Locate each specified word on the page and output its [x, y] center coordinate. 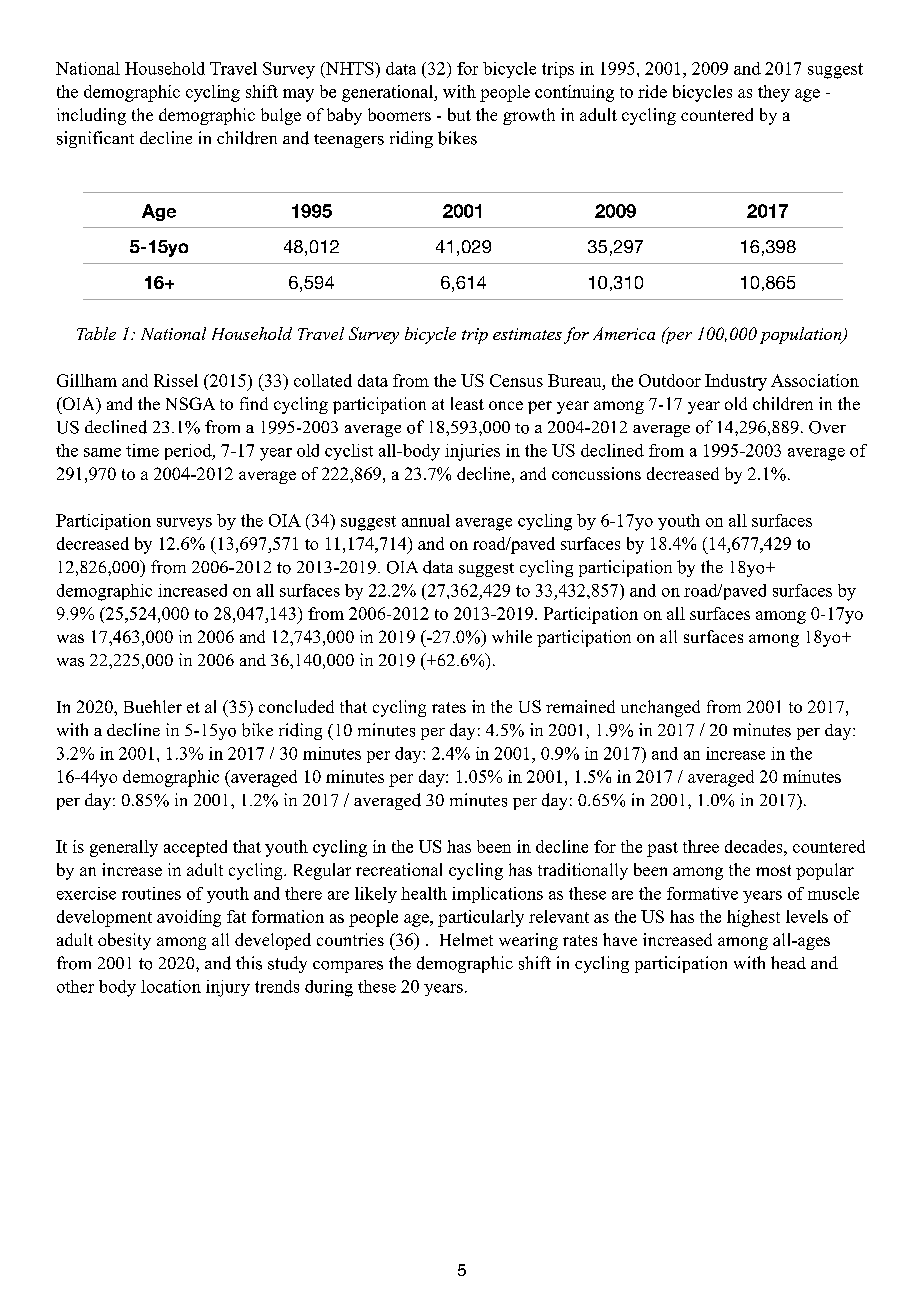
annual [426, 520]
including [91, 116]
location [171, 986]
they [774, 93]
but [459, 114]
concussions [596, 473]
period [189, 452]
